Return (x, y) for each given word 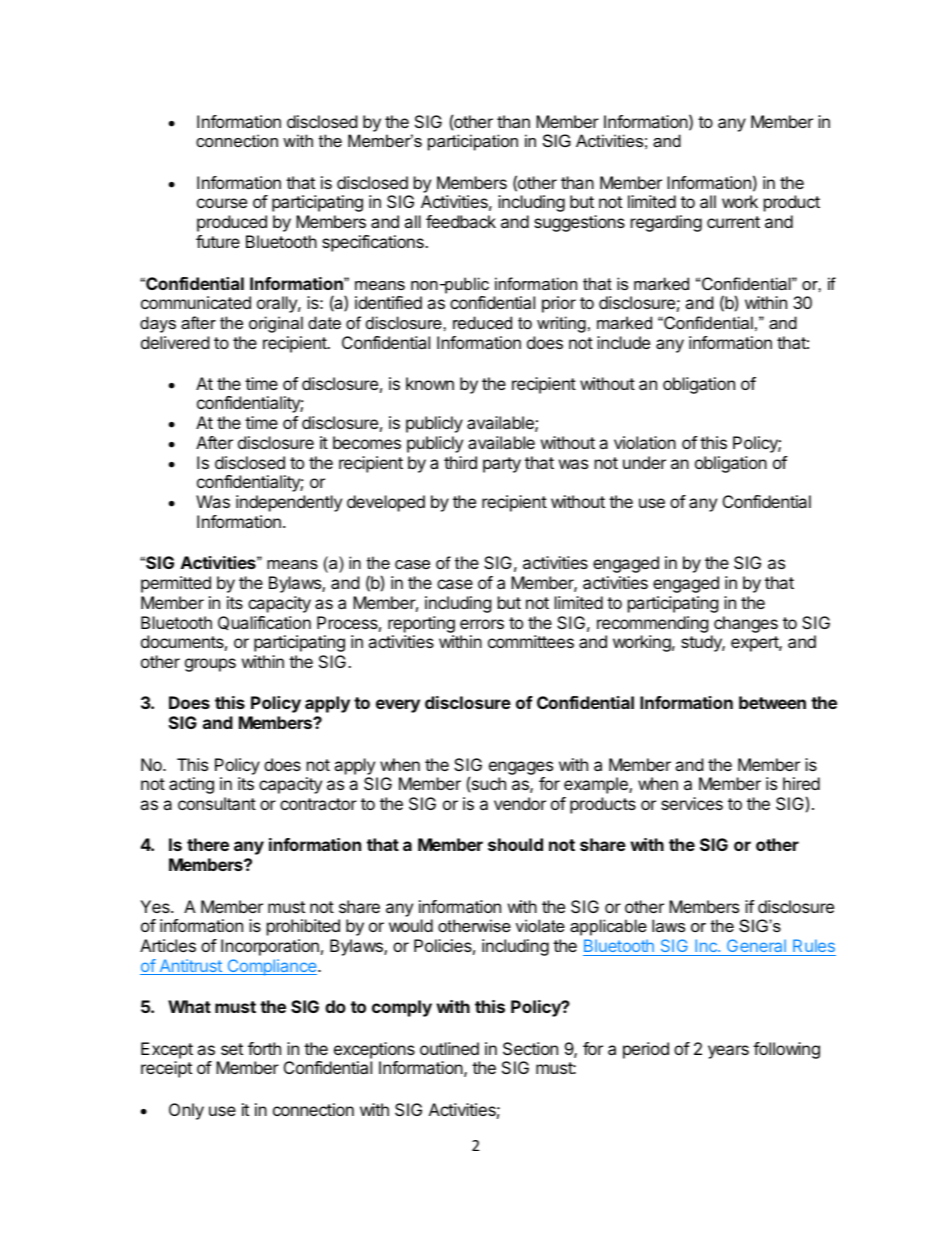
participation (473, 142)
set (232, 1049)
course (222, 203)
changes (746, 624)
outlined (449, 1048)
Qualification (264, 623)
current (733, 222)
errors (482, 624)
